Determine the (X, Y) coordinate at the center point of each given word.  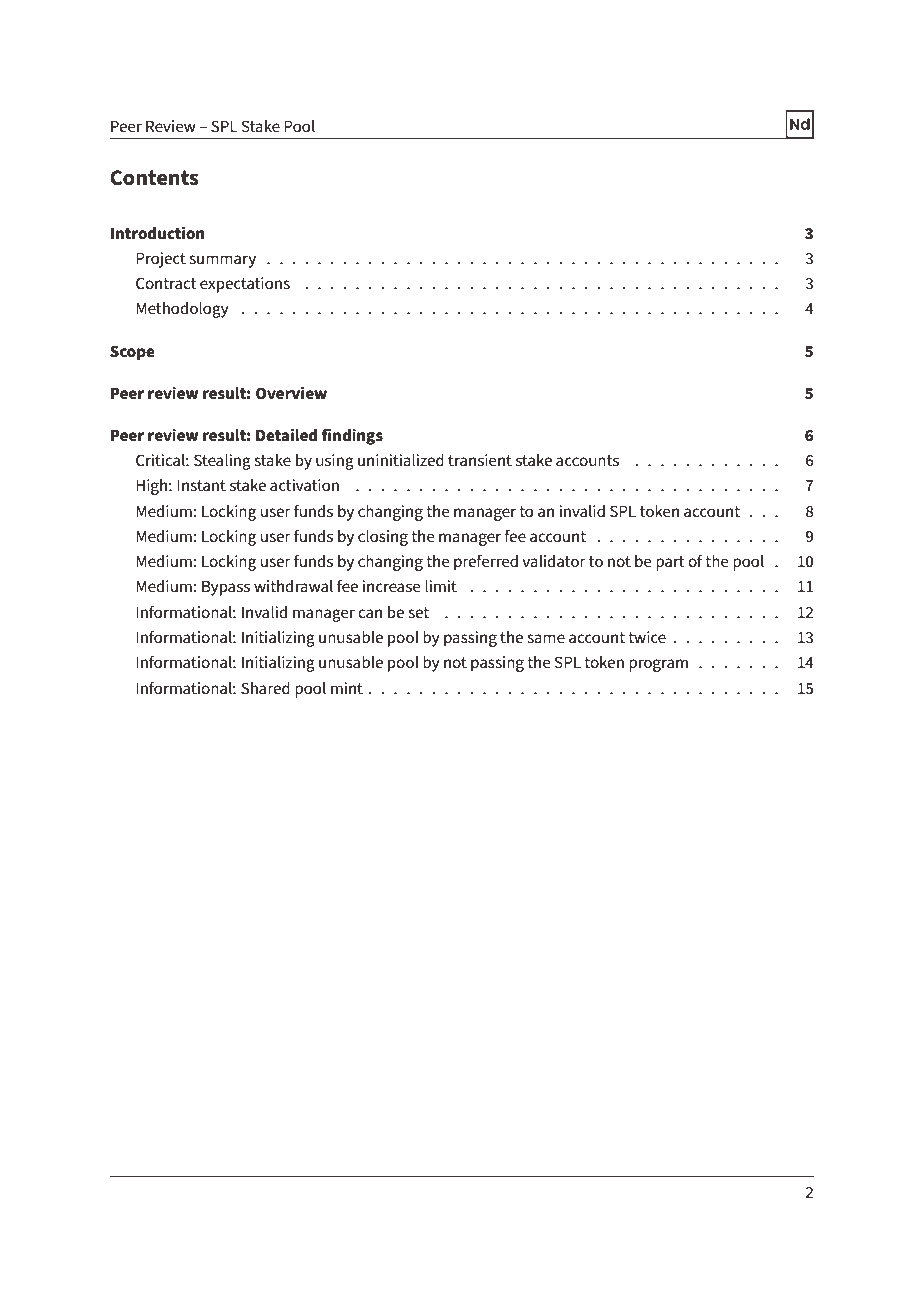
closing (383, 538)
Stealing (222, 462)
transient (480, 460)
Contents (154, 178)
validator (553, 561)
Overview (291, 392)
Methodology (182, 310)
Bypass (226, 588)
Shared (265, 688)
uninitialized (401, 460)
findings (352, 436)
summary (222, 261)
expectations (245, 285)
